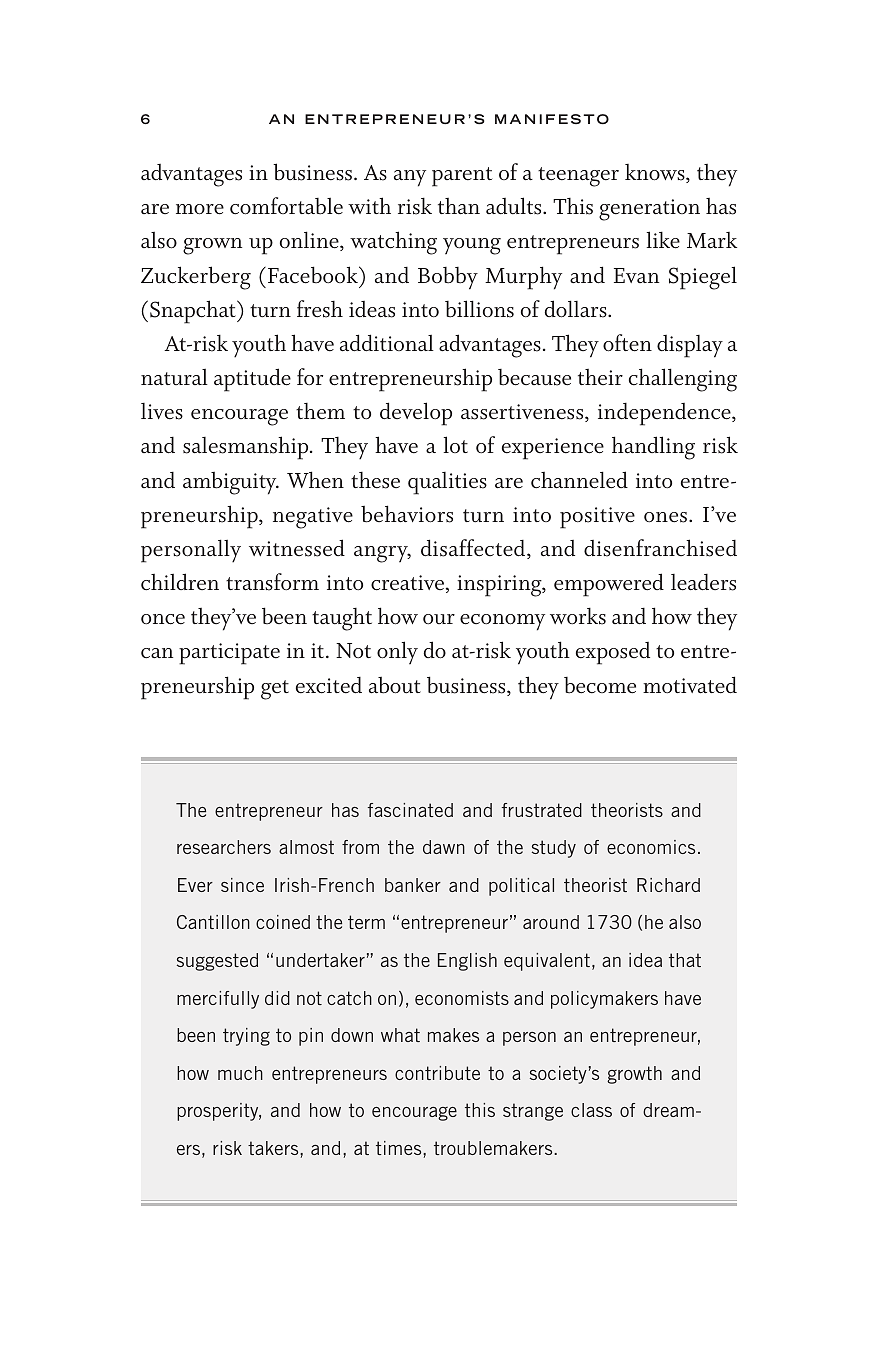 The width and height of the page is (881, 1372). I want to click on more, so click(200, 209).
